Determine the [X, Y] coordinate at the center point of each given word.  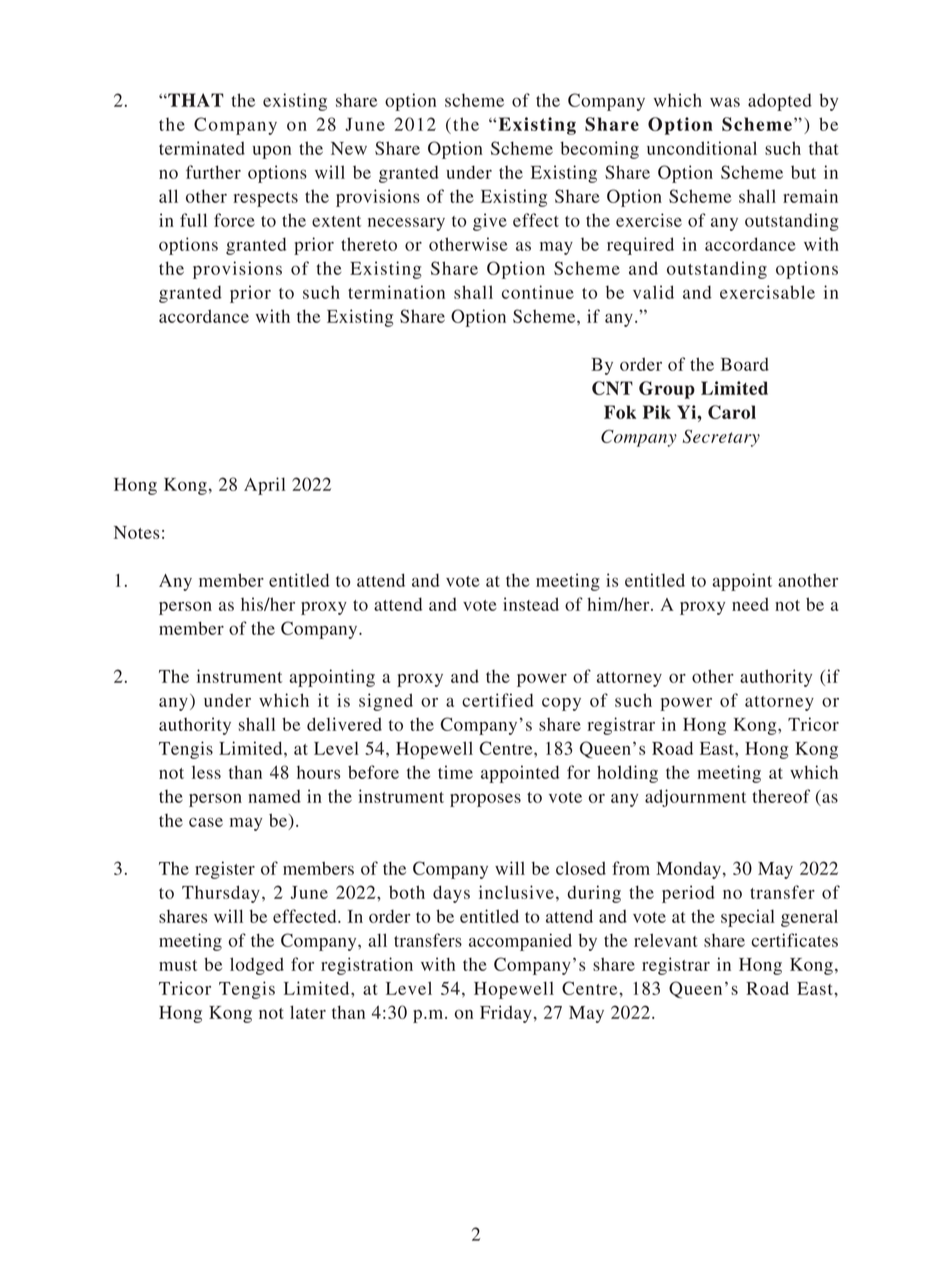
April [265, 486]
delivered [344, 724]
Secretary [721, 438]
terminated [202, 148]
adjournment [695, 798]
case [206, 822]
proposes [485, 800]
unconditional [702, 148]
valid [653, 292]
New [349, 148]
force [234, 220]
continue [538, 292]
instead [531, 604]
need [750, 604]
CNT [612, 388]
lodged [257, 966]
